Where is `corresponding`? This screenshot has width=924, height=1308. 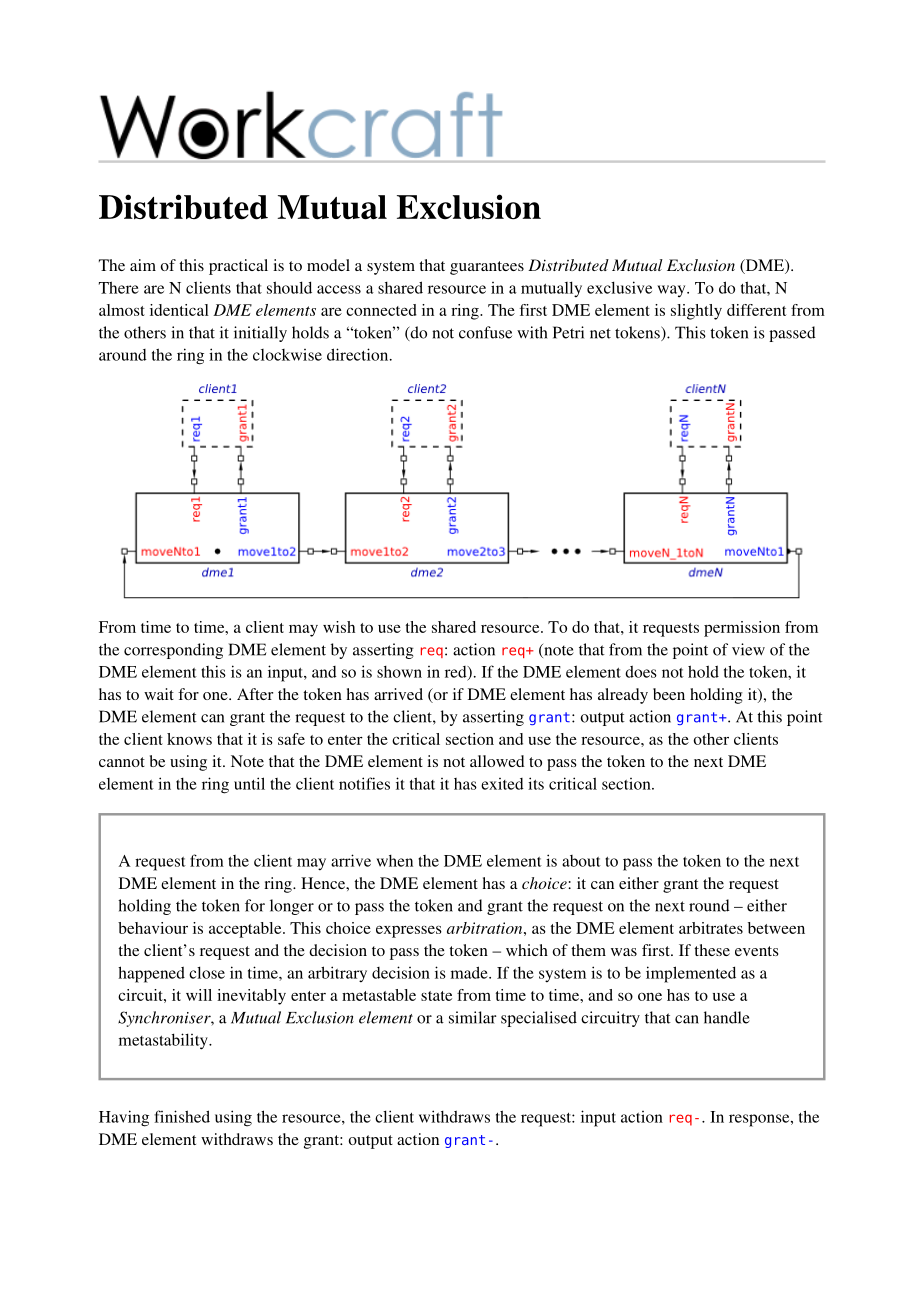 corresponding is located at coordinates (173, 651).
